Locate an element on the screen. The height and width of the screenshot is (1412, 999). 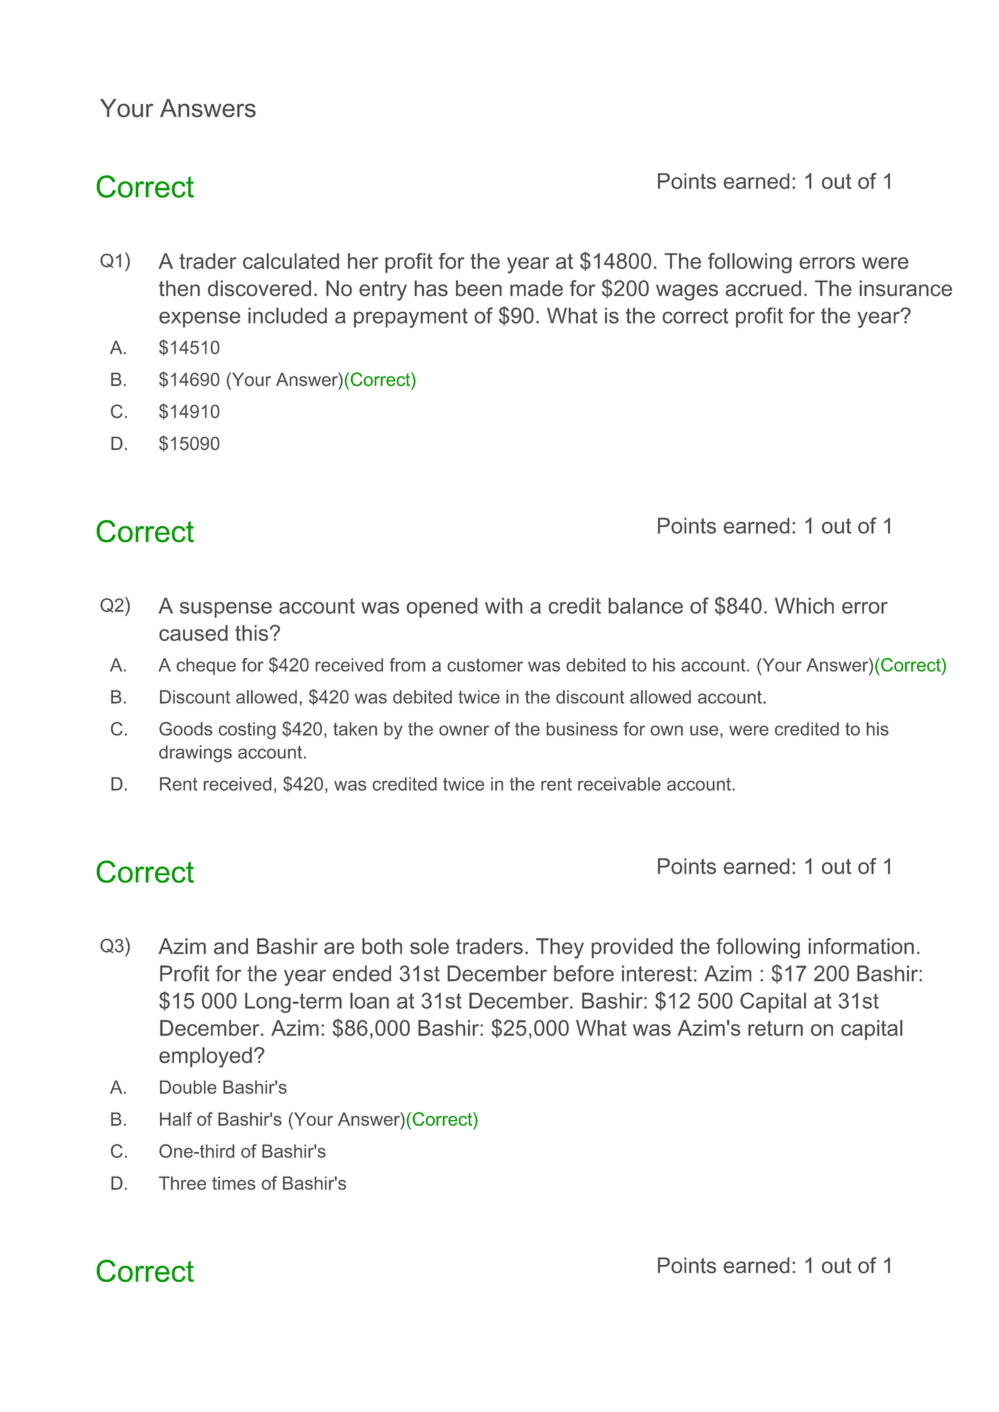
and is located at coordinates (231, 946).
